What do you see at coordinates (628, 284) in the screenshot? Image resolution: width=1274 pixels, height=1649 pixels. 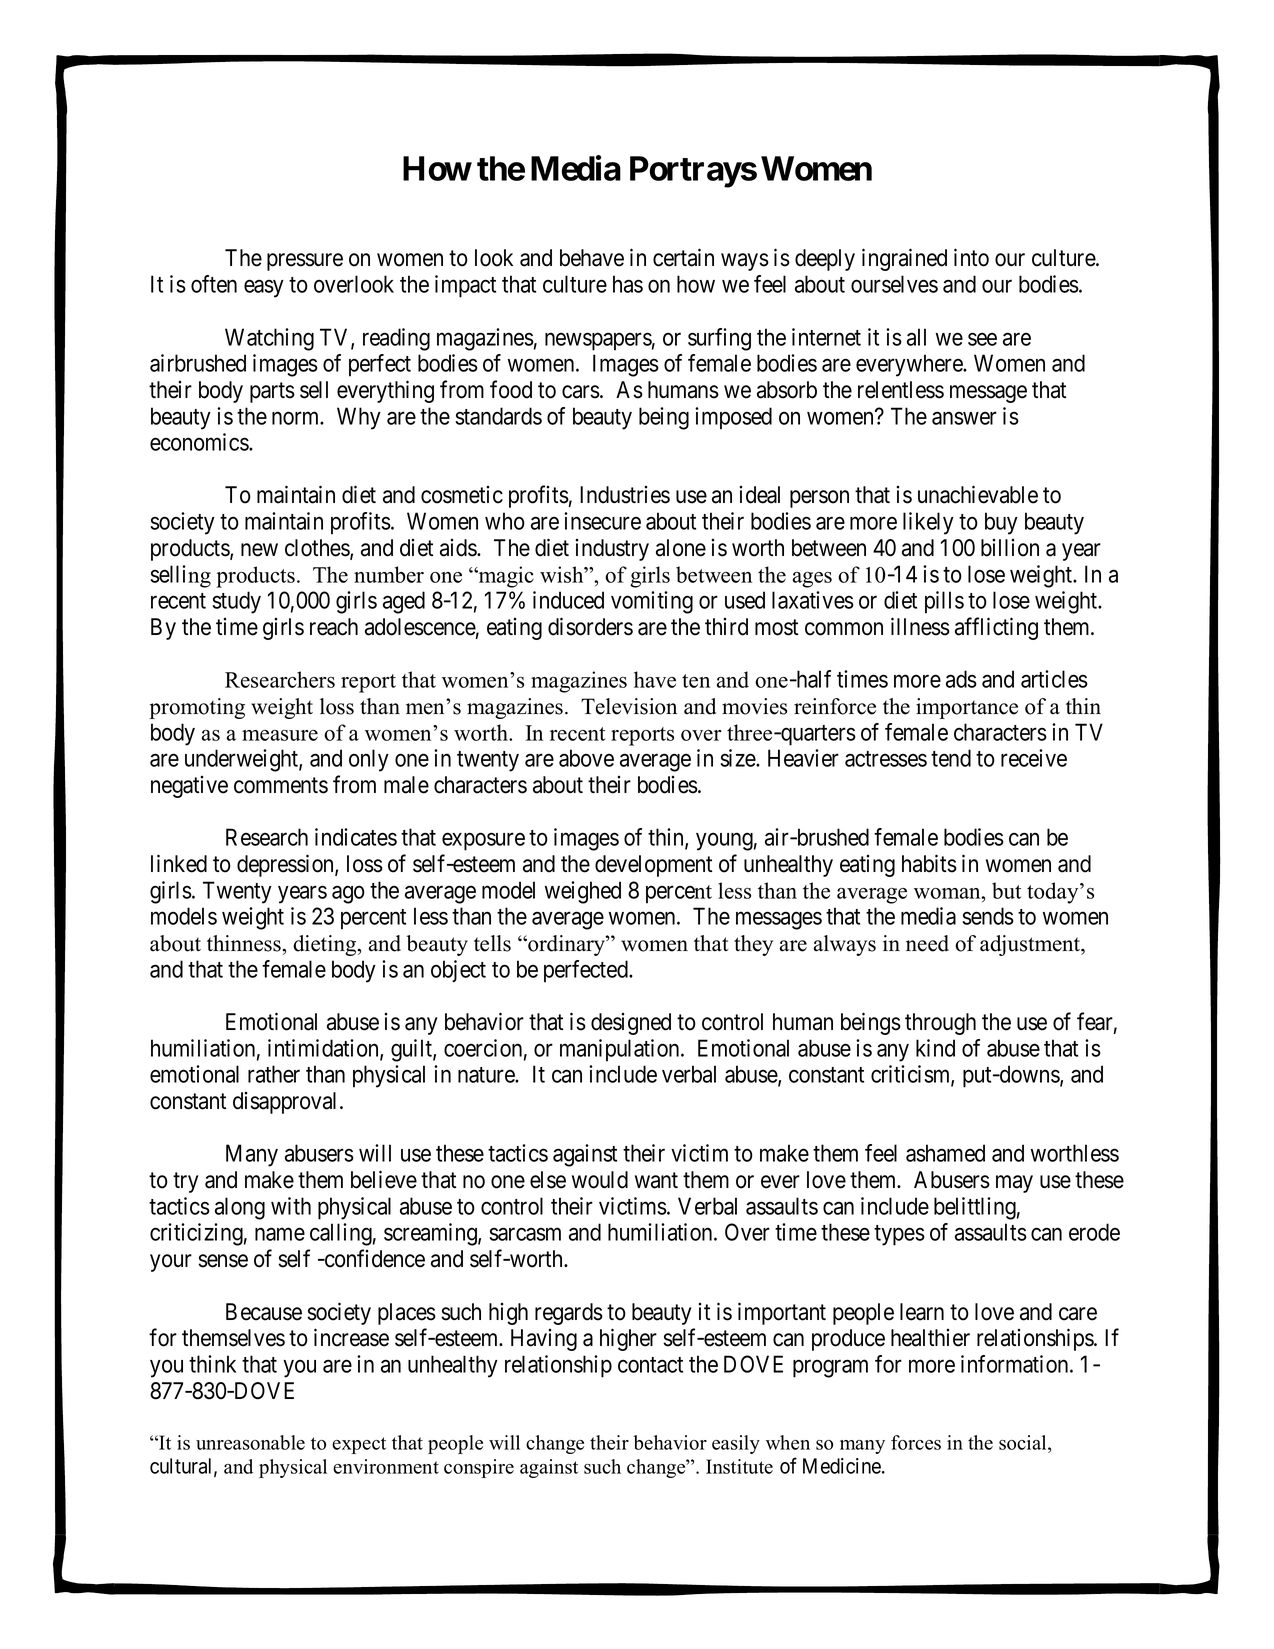 I see `has` at bounding box center [628, 284].
